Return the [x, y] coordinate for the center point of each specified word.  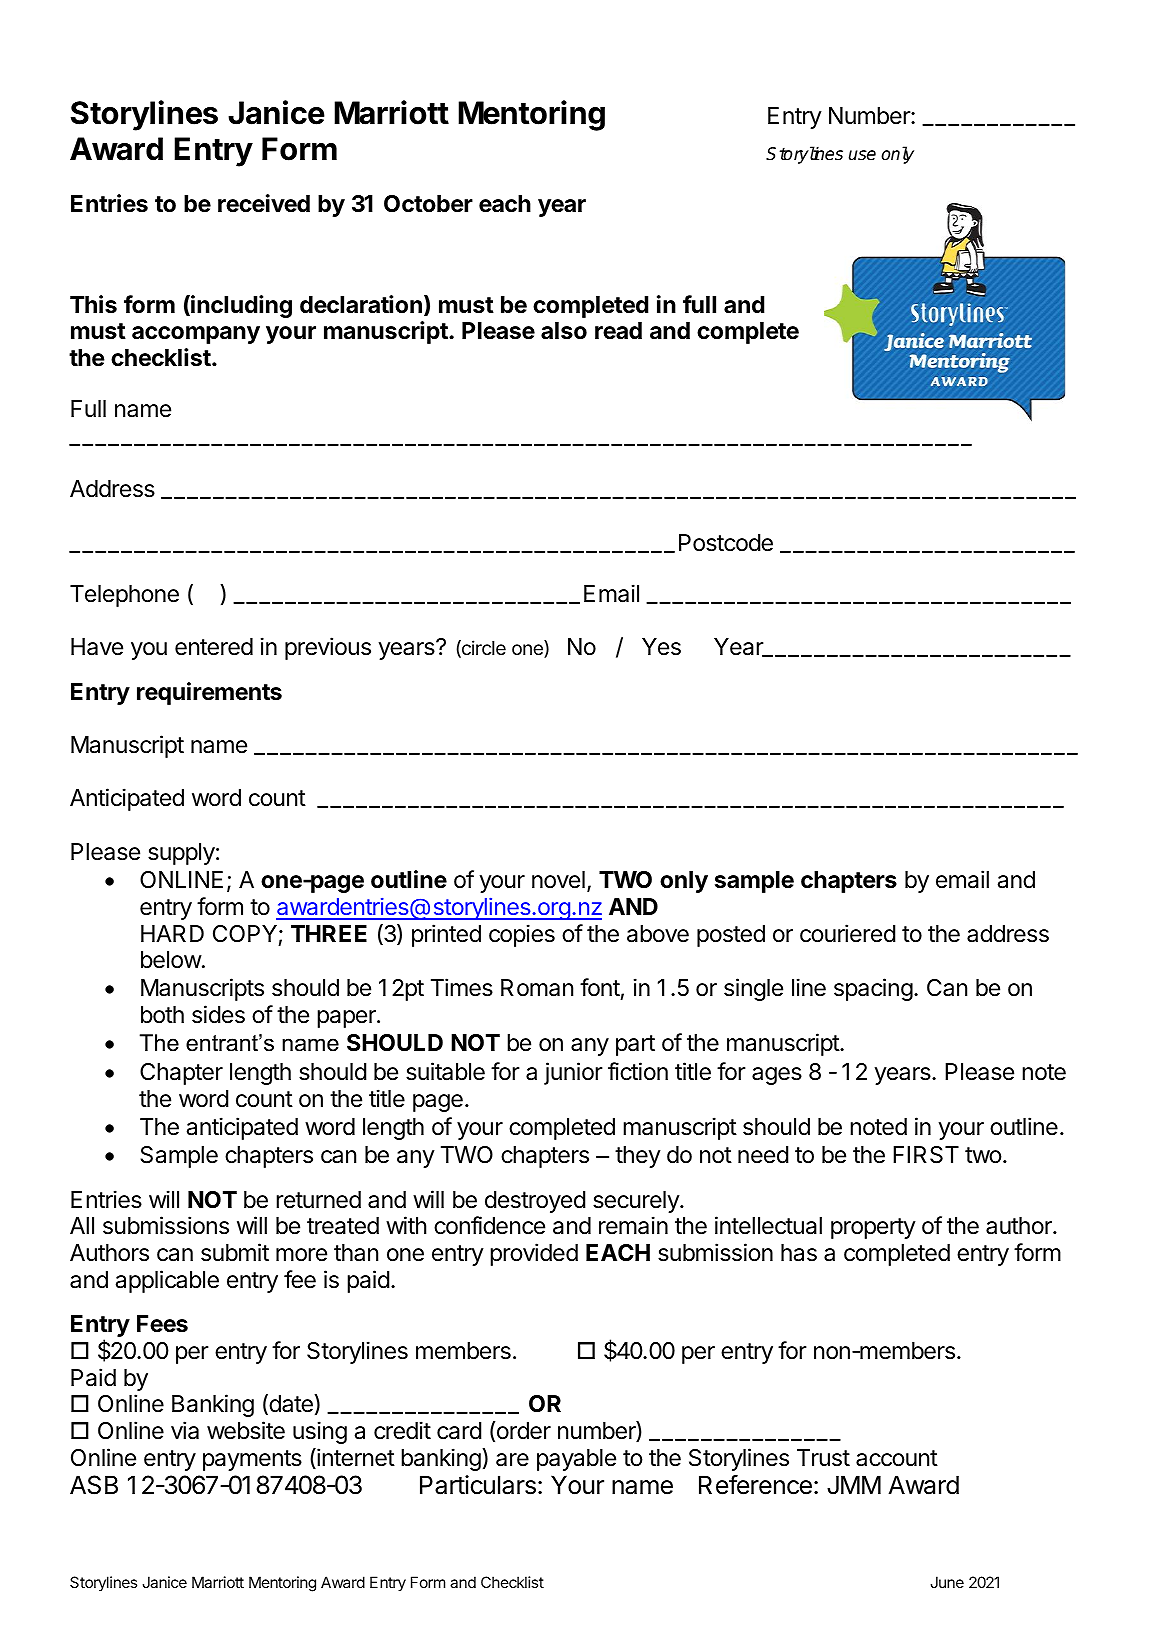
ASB [94, 1485]
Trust [823, 1458]
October [428, 204]
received [264, 203]
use [862, 155]
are [512, 1460]
